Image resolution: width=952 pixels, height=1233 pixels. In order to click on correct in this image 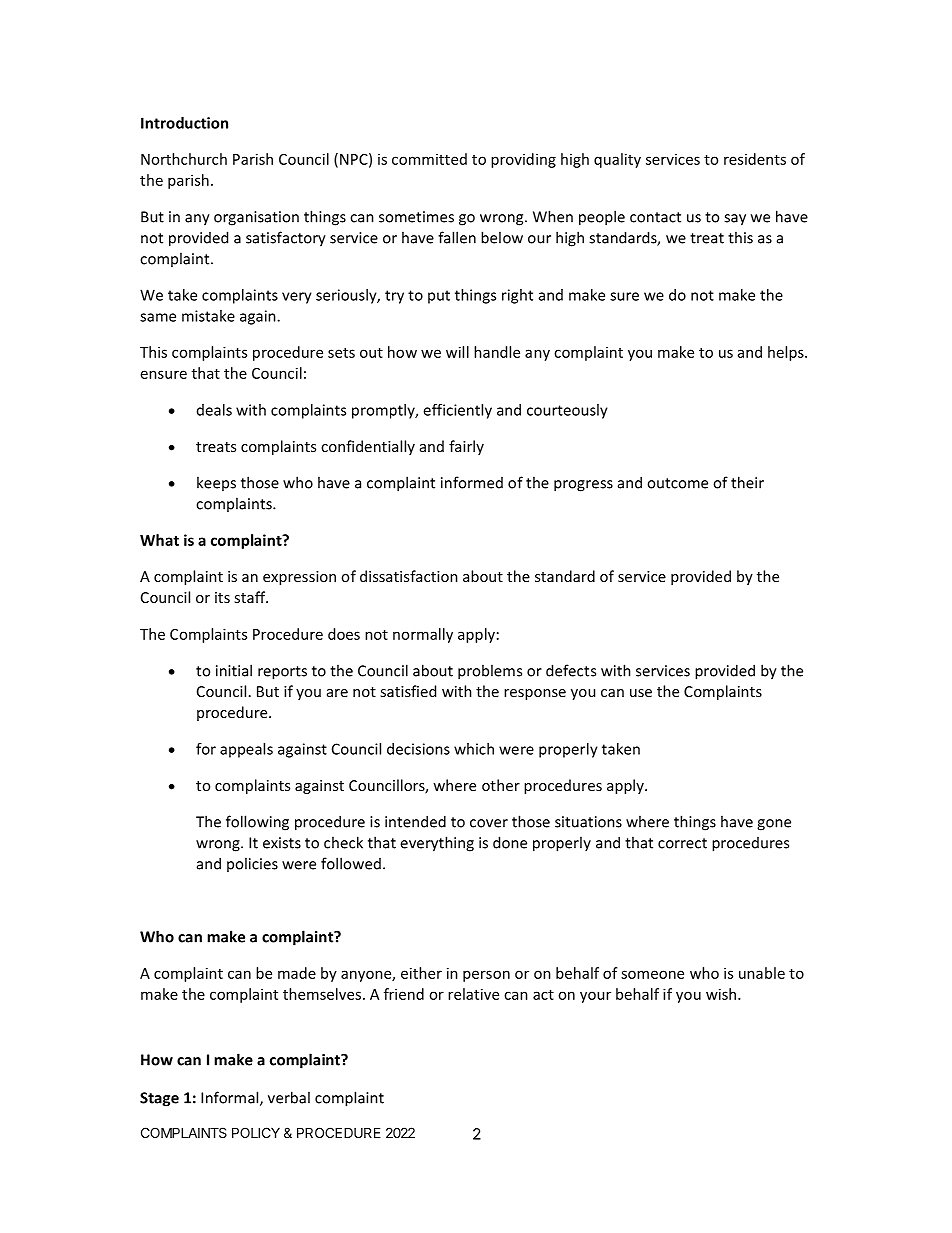, I will do `click(682, 843)`.
